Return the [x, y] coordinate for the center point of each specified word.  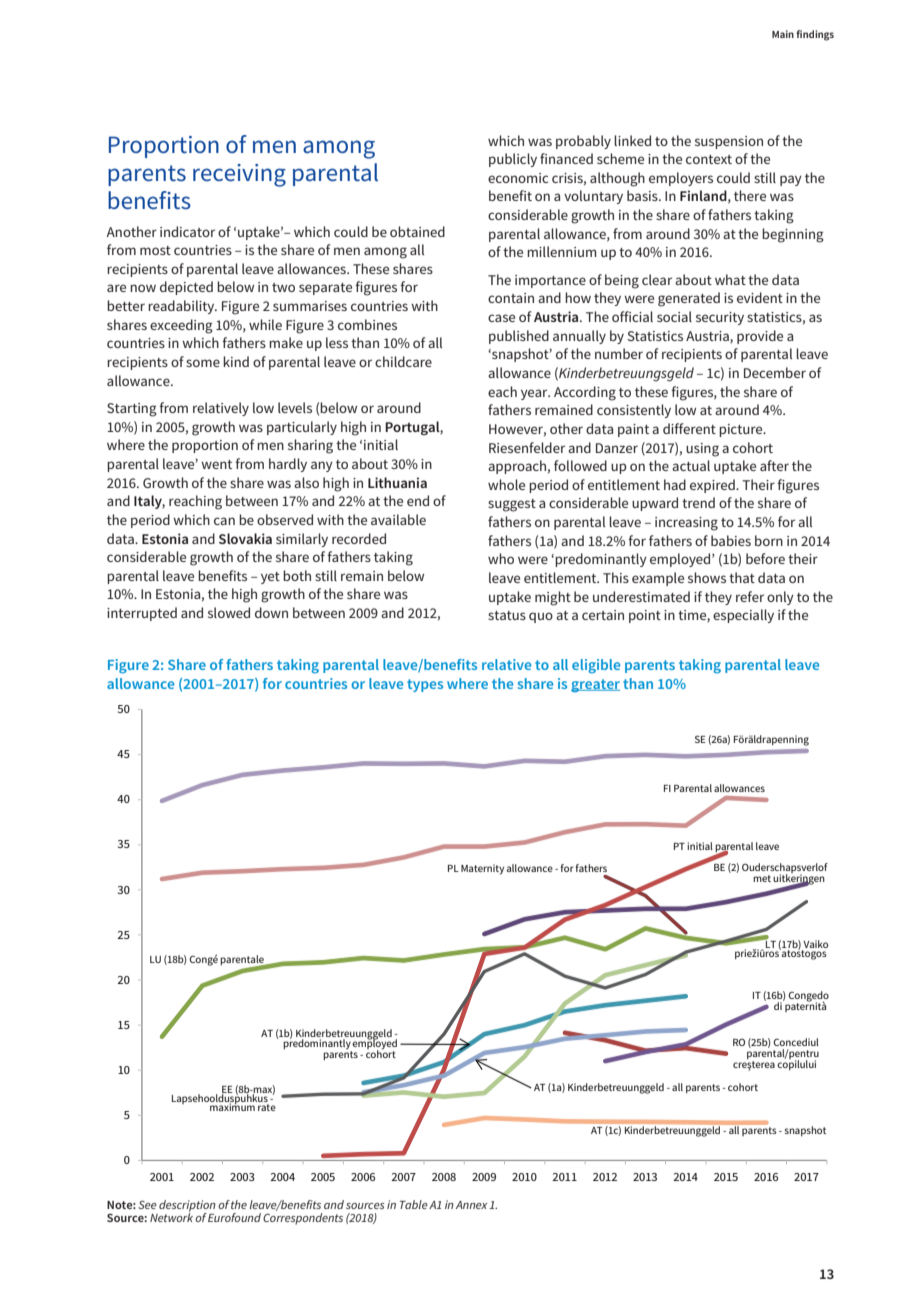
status [507, 615]
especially [743, 616]
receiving [239, 175]
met [762, 878]
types [425, 685]
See [147, 1204]
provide [760, 337]
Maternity [482, 869]
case [501, 318]
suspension [729, 142]
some [203, 363]
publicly [513, 160]
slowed [229, 612]
